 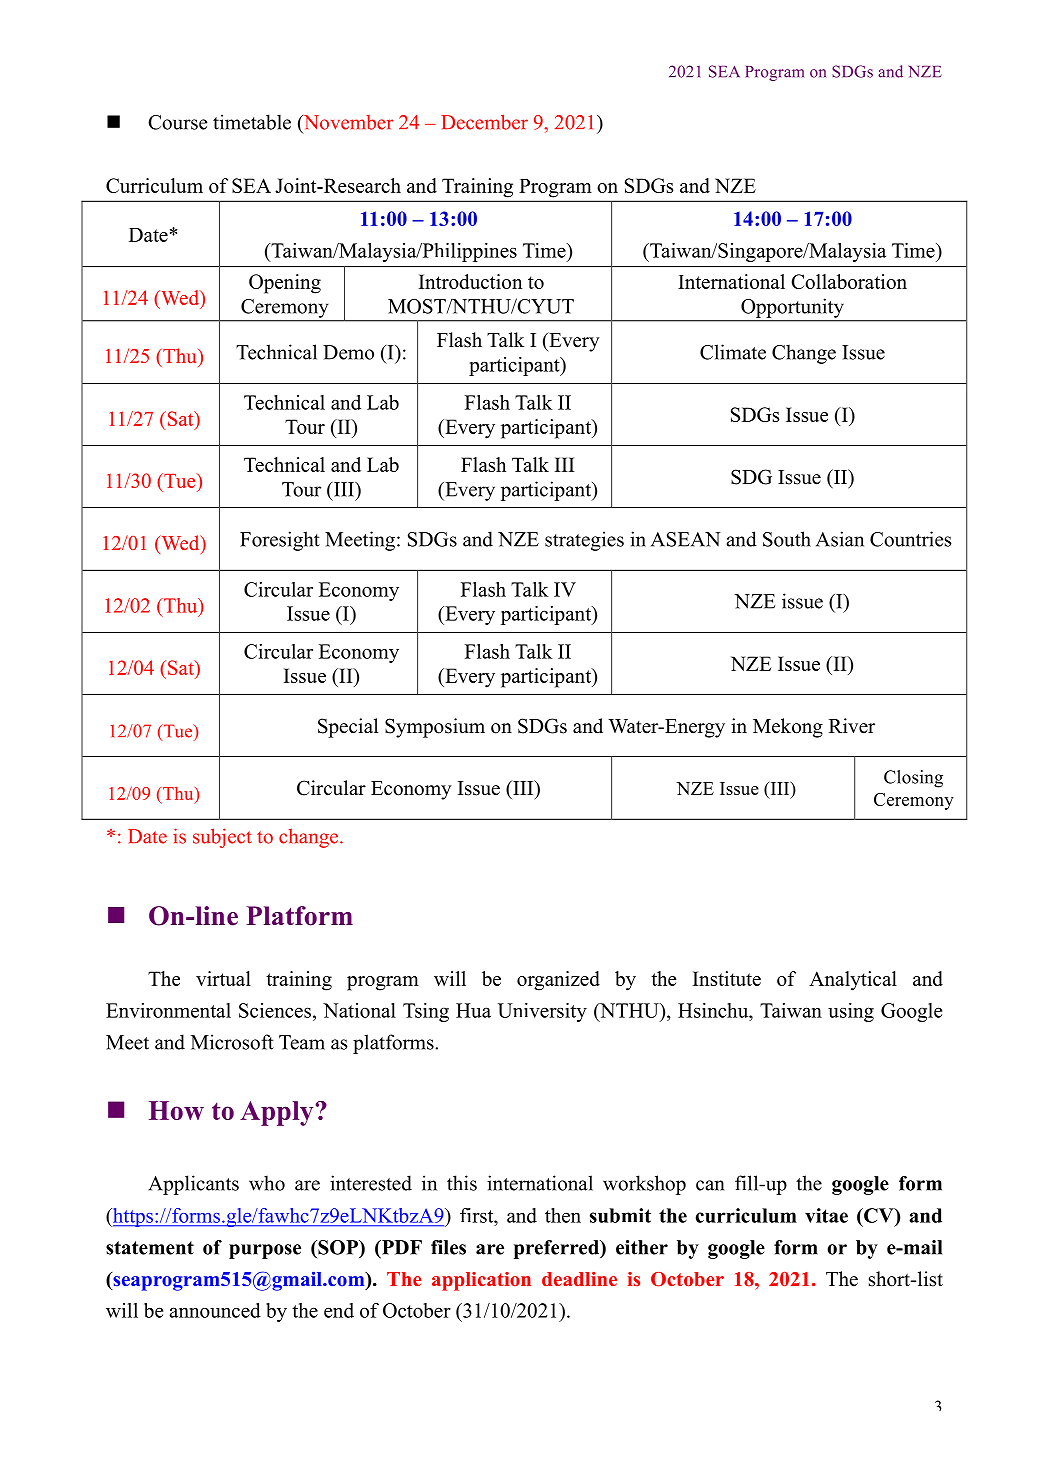 What do you see at coordinates (177, 122) in the screenshot?
I see `Course` at bounding box center [177, 122].
